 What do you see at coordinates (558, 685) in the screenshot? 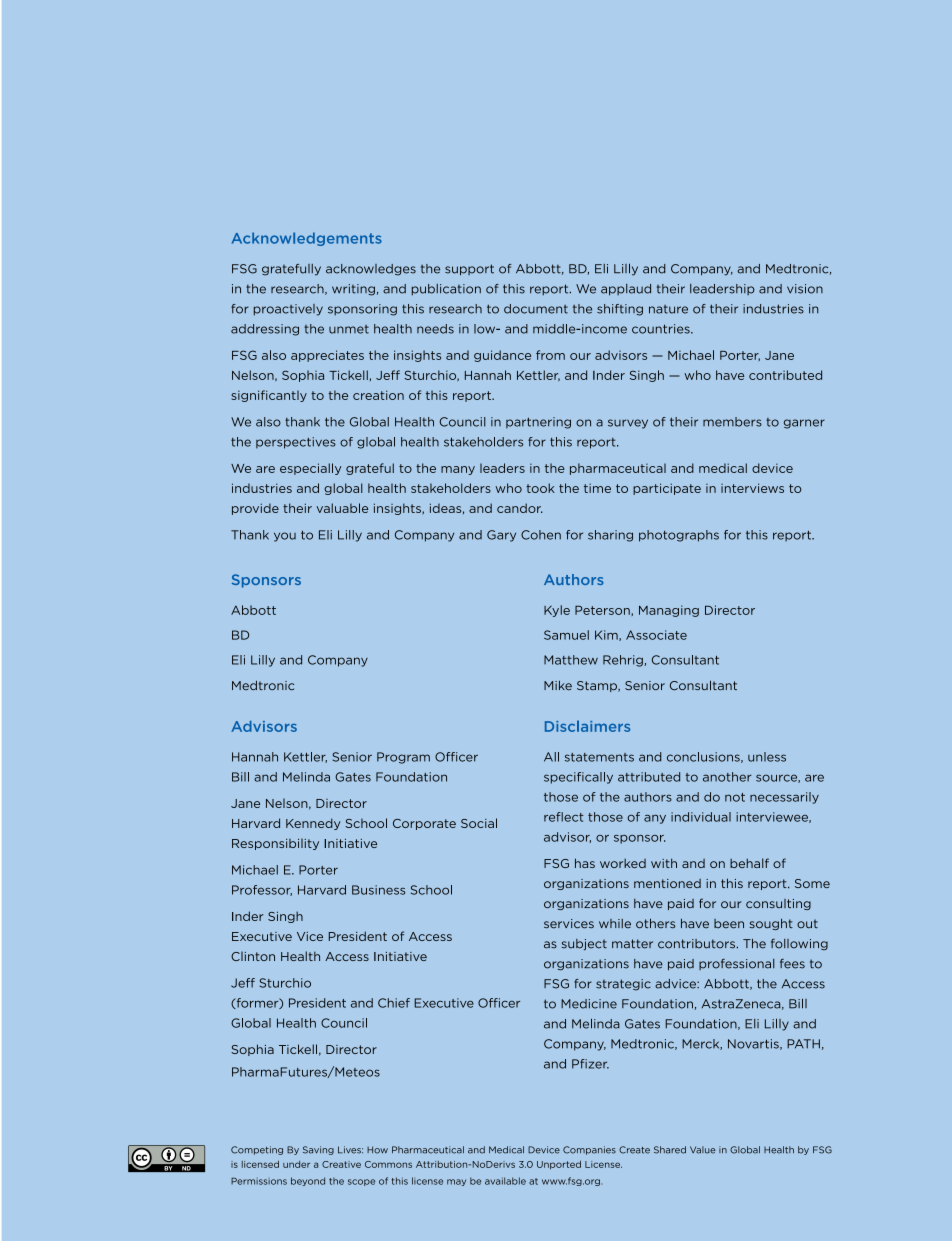
I see `Mike` at bounding box center [558, 685].
